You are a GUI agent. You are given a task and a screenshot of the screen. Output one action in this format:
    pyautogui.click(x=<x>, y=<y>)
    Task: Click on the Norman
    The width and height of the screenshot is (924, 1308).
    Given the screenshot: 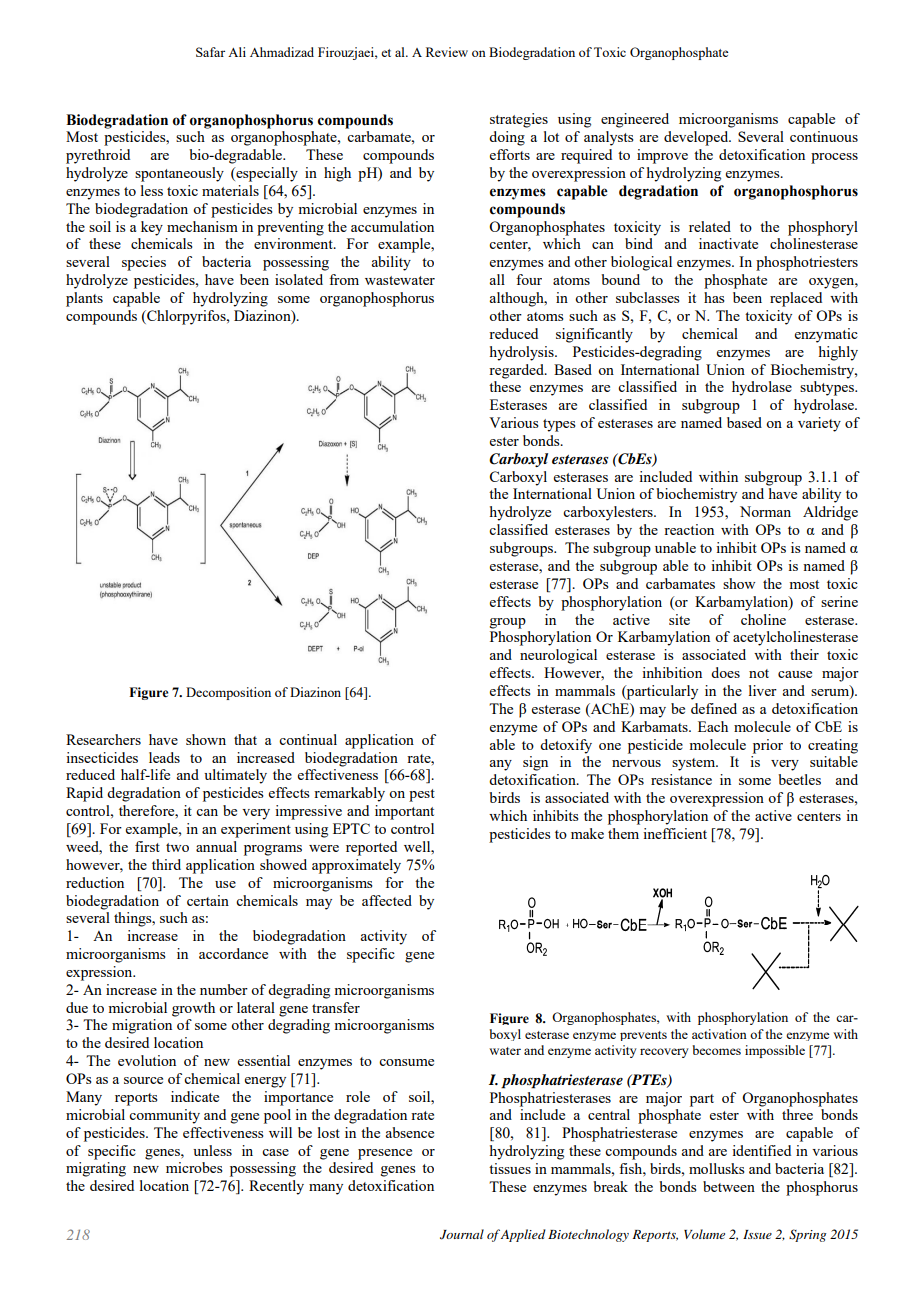 What is the action you would take?
    pyautogui.click(x=765, y=511)
